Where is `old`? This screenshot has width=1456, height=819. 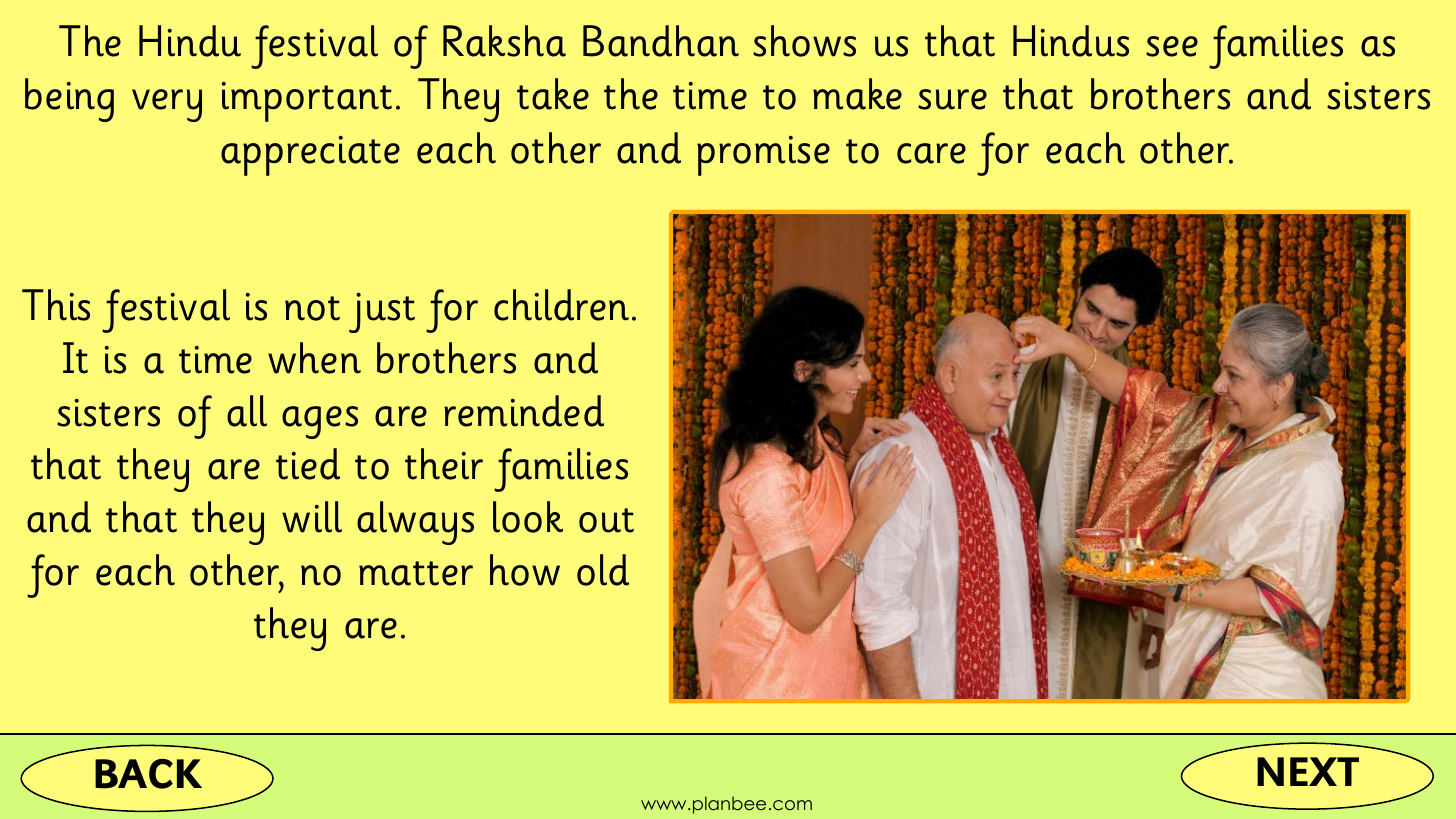 old is located at coordinates (603, 570).
